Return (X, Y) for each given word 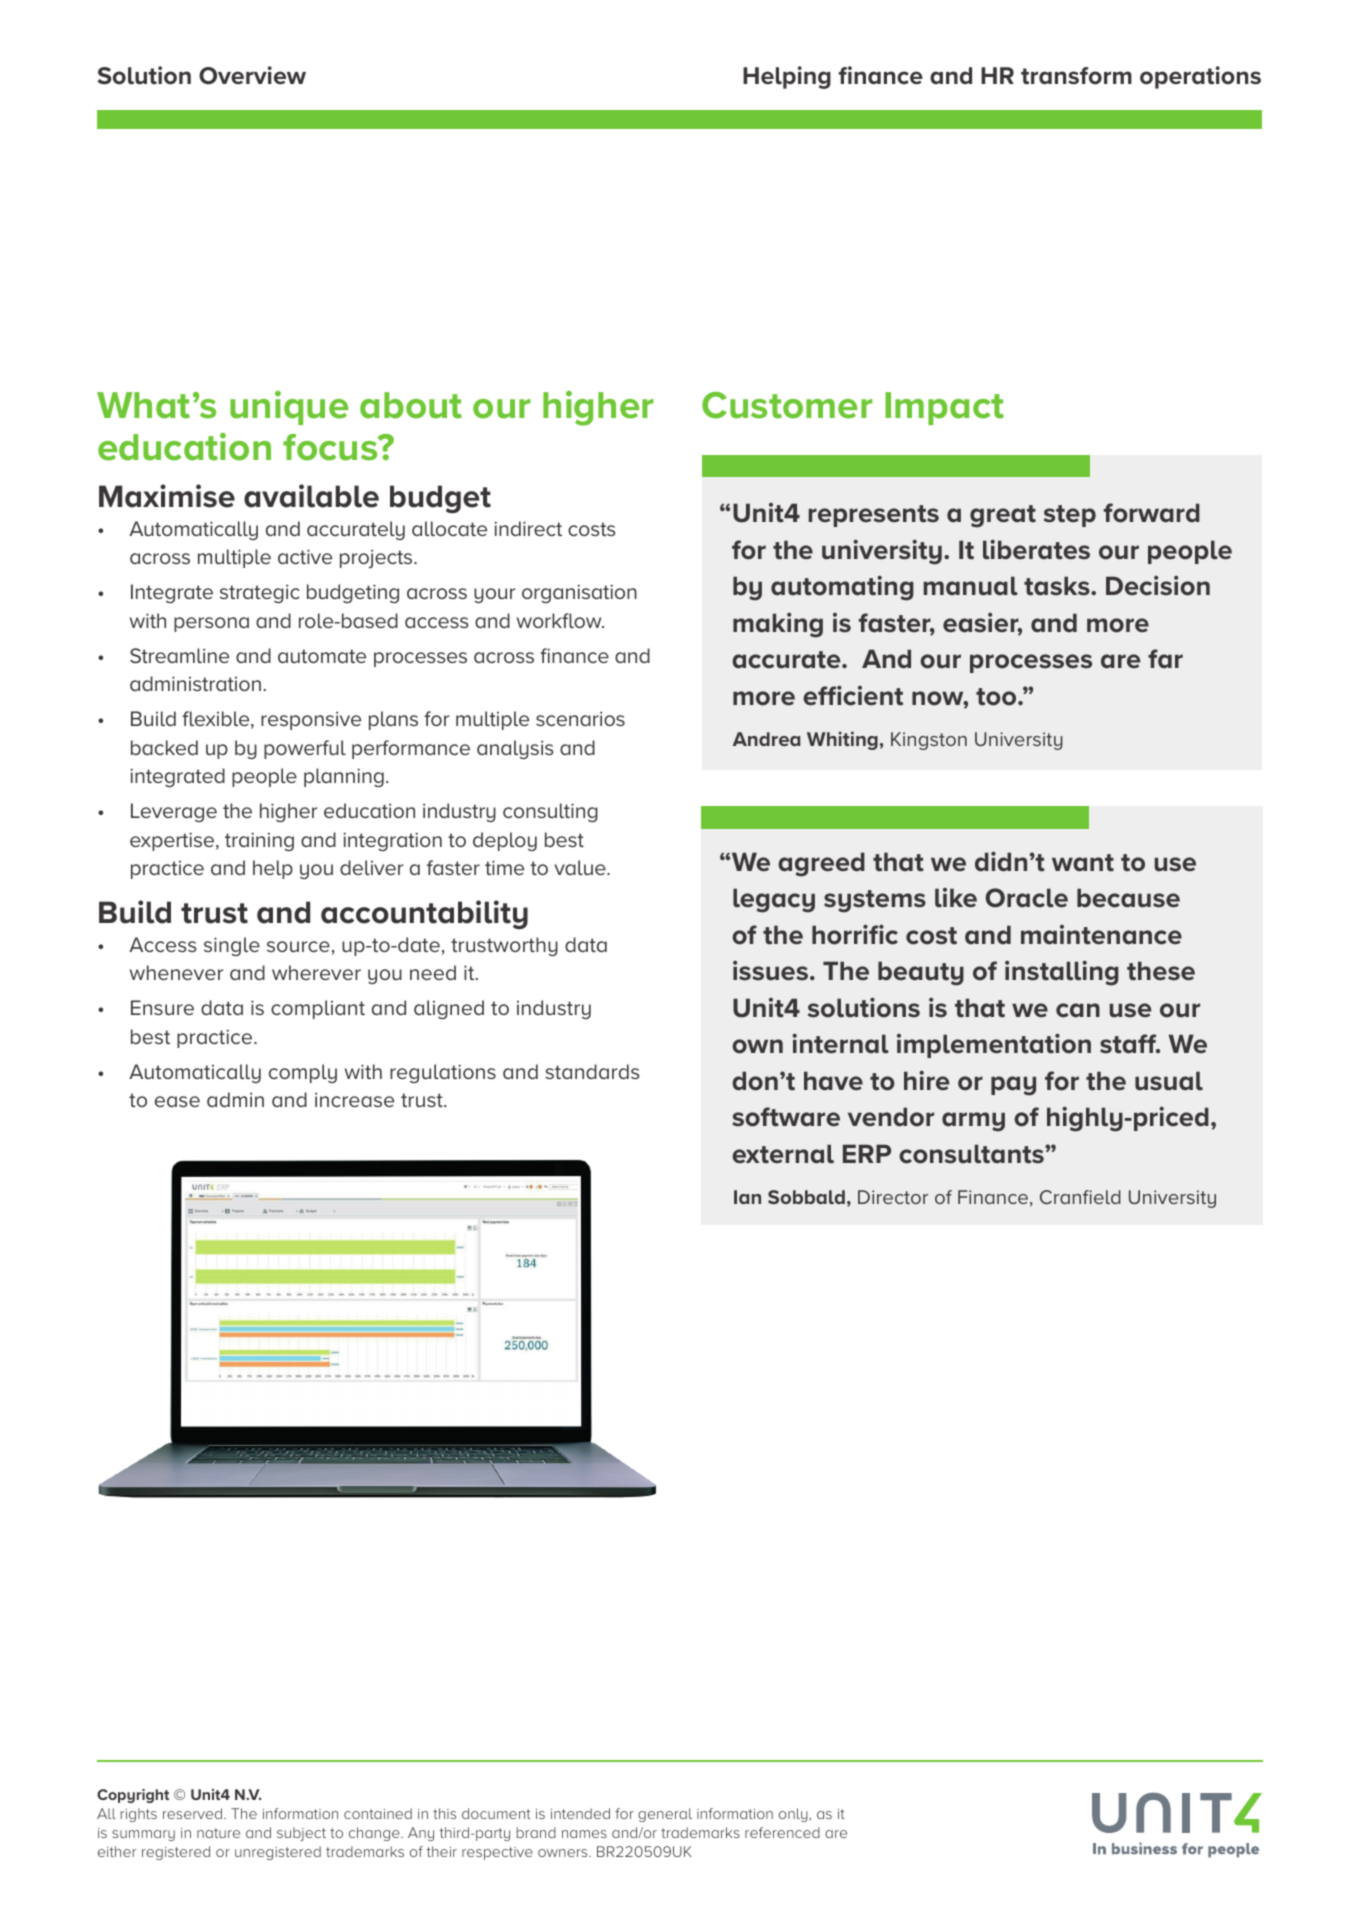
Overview (252, 75)
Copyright (133, 1796)
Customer (787, 405)
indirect (528, 528)
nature (218, 1833)
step (1070, 516)
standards (592, 1071)
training (259, 841)
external (783, 1154)
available (311, 496)
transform (1076, 76)
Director (893, 1197)
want (1083, 863)
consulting (550, 812)
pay (1013, 1086)
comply (303, 1073)
